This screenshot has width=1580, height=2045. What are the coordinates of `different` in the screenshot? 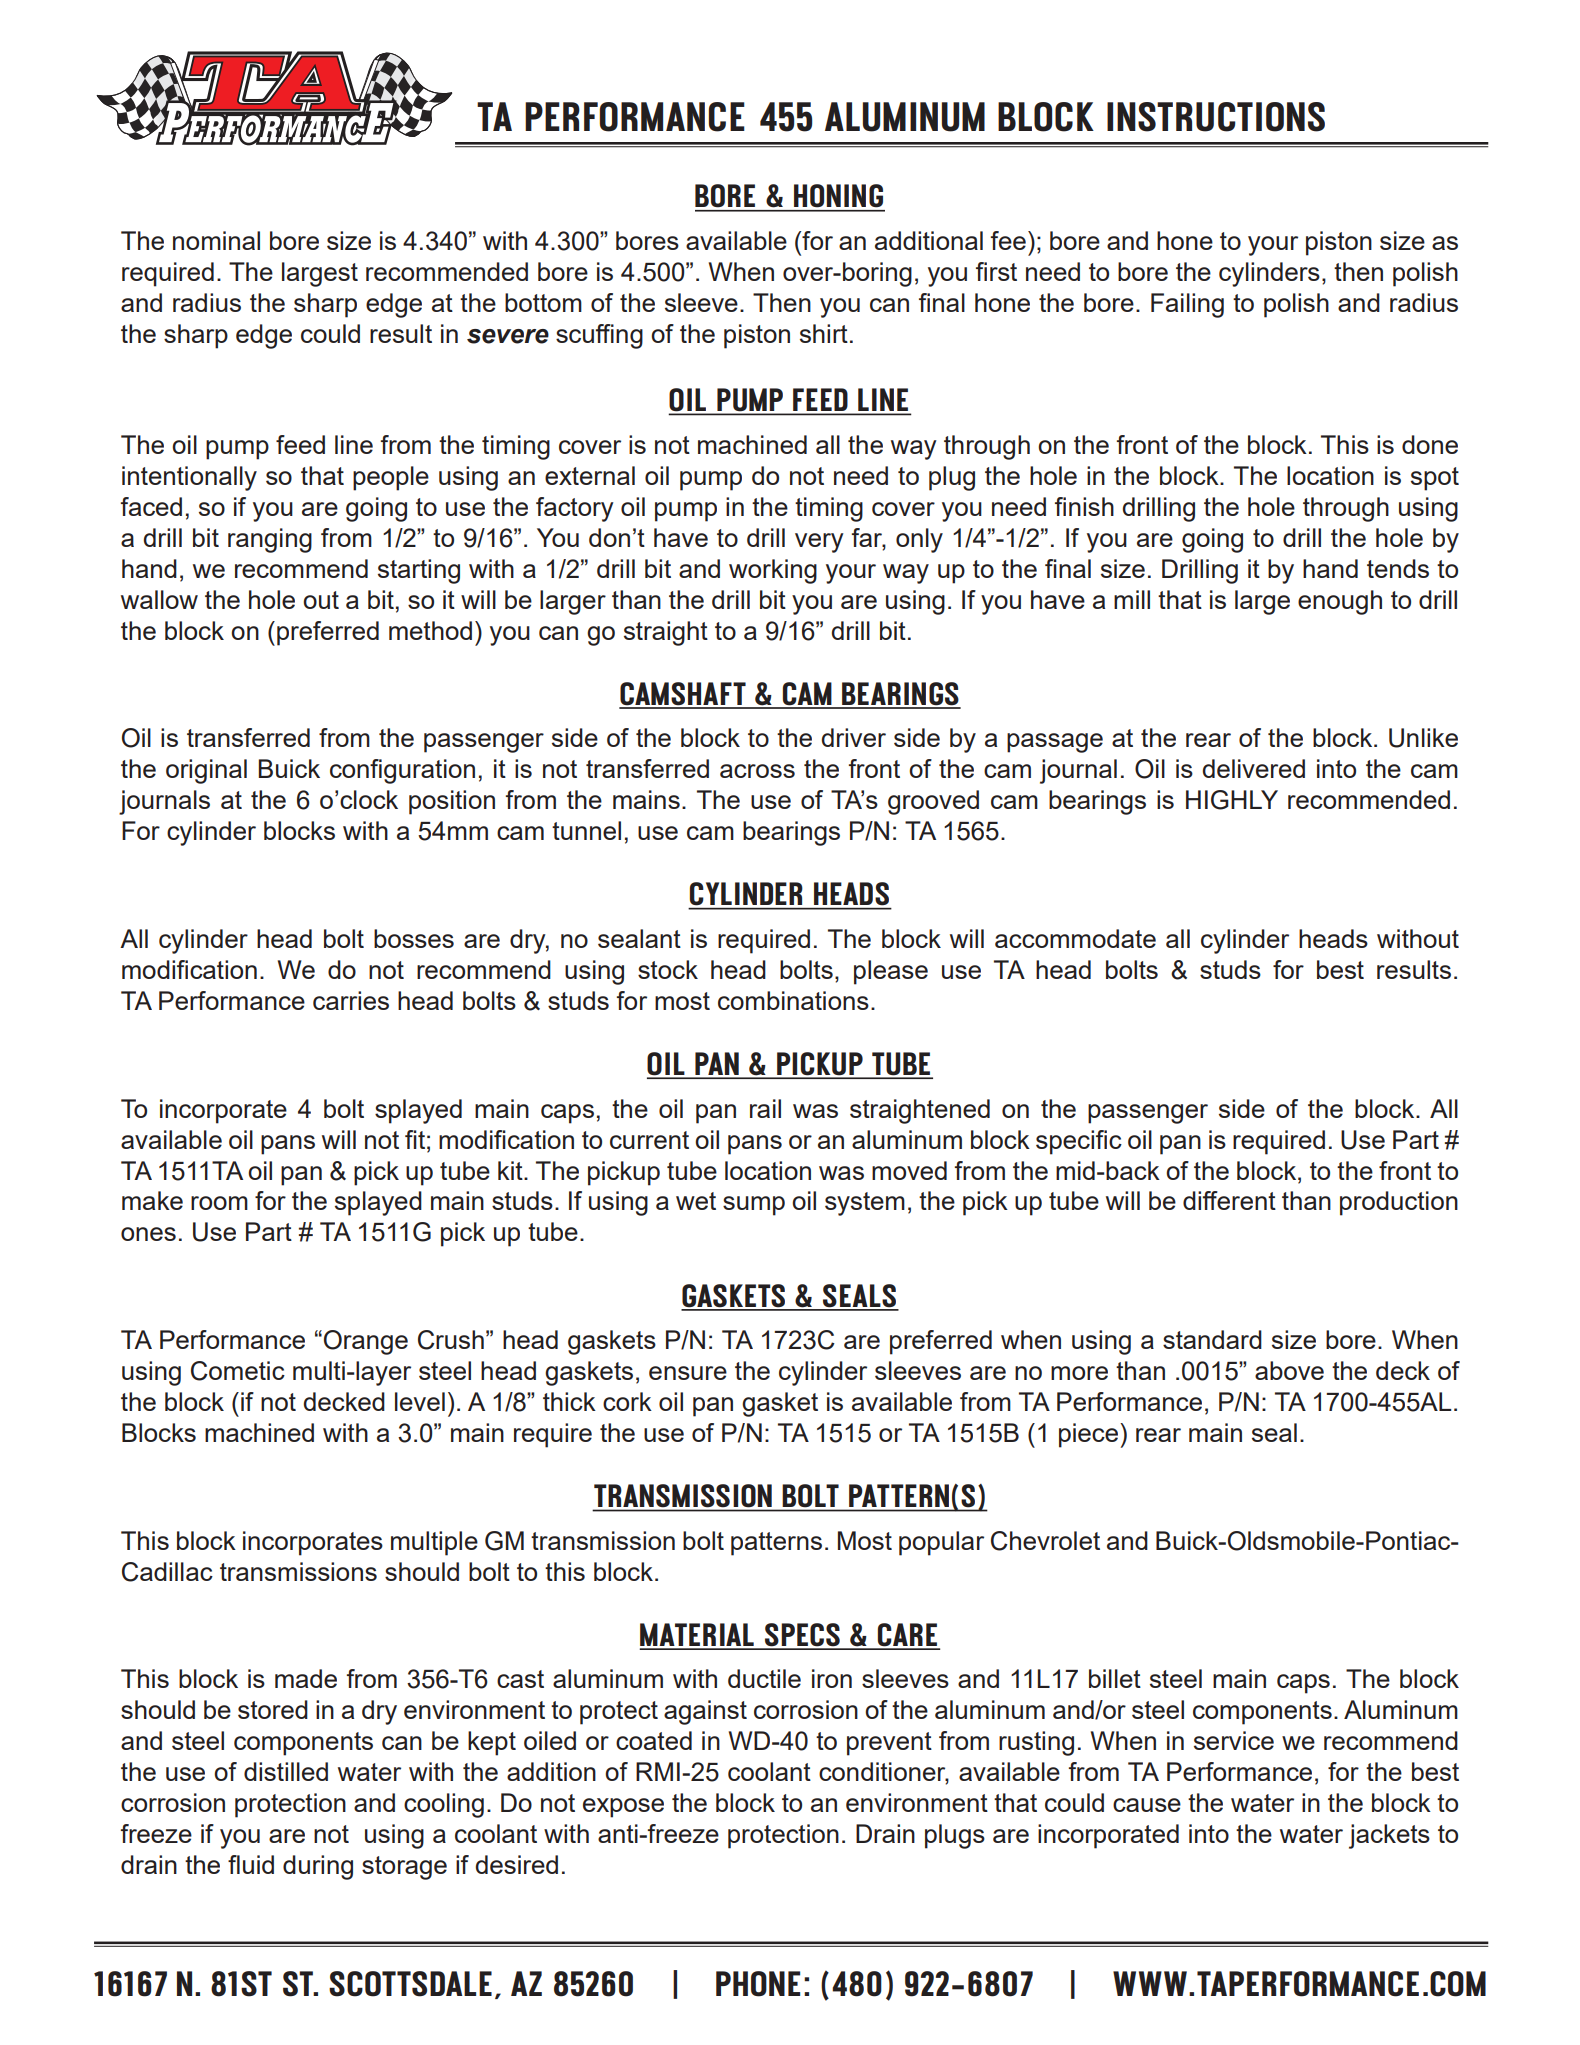 It's located at (1229, 1200).
